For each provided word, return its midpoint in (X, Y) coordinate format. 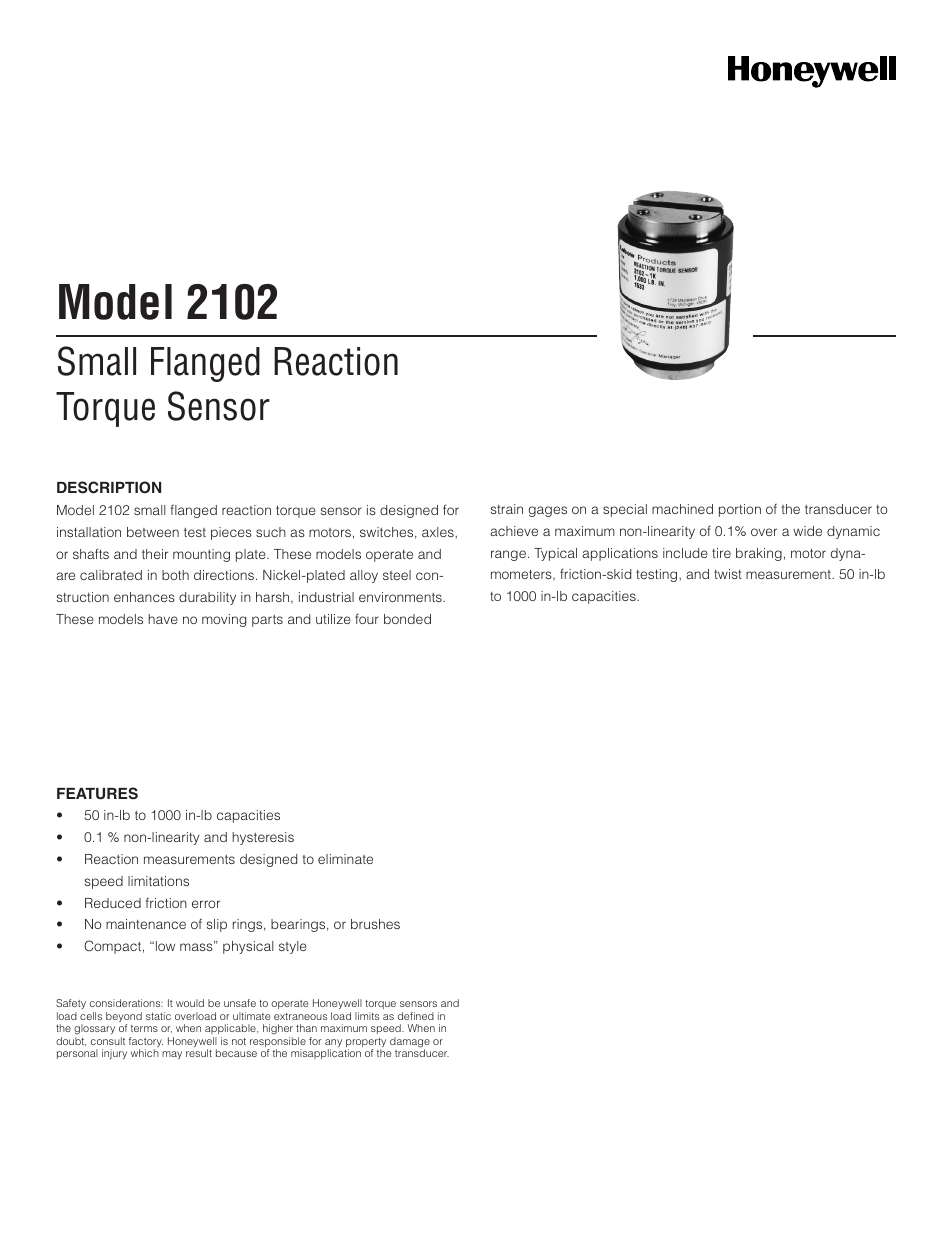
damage (410, 1043)
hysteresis (263, 838)
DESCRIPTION (109, 487)
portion (740, 510)
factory (146, 1043)
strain (507, 509)
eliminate (345, 859)
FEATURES (97, 793)
